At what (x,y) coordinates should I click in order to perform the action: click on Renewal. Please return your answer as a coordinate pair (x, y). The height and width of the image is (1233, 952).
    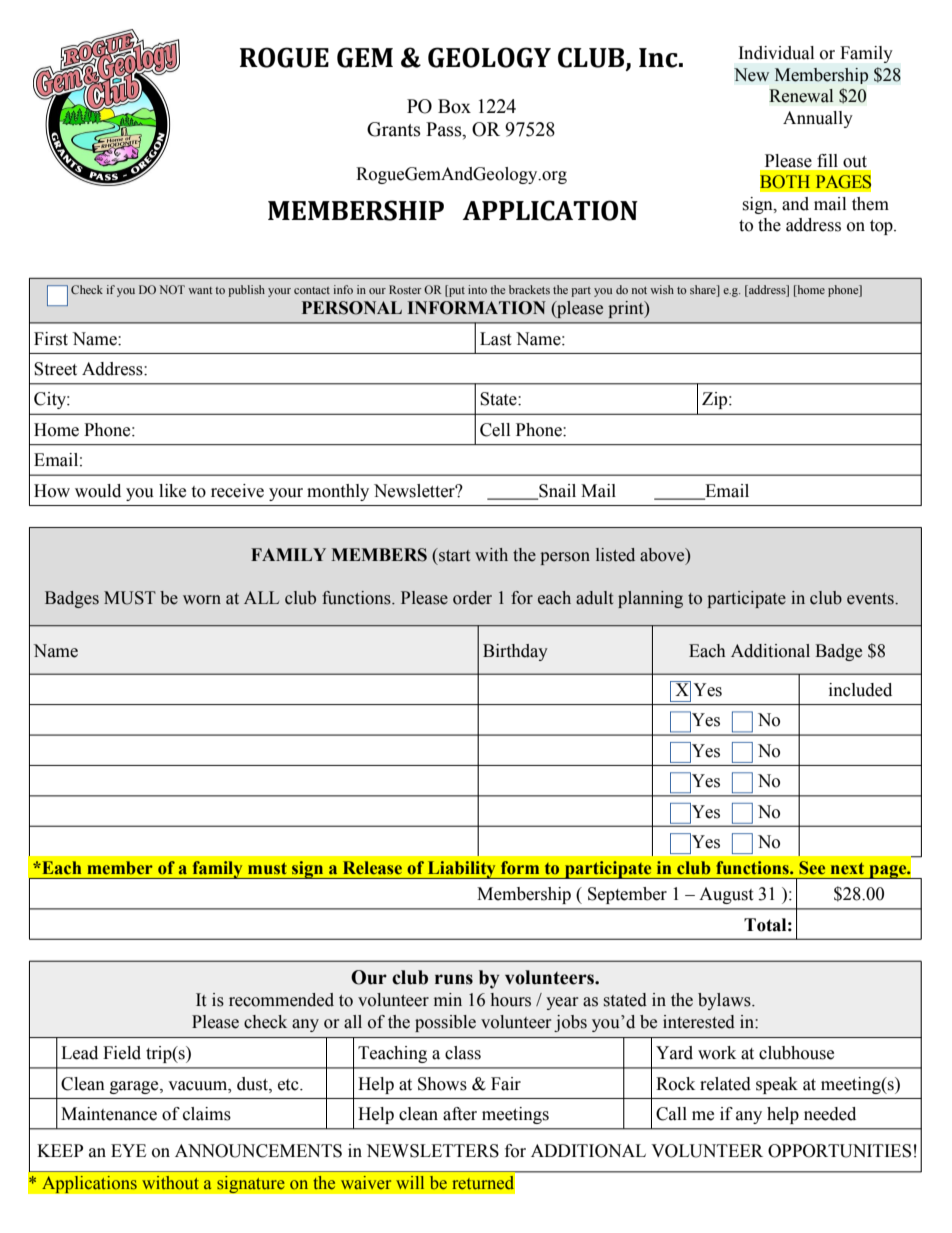
    Looking at the image, I should click on (801, 96).
